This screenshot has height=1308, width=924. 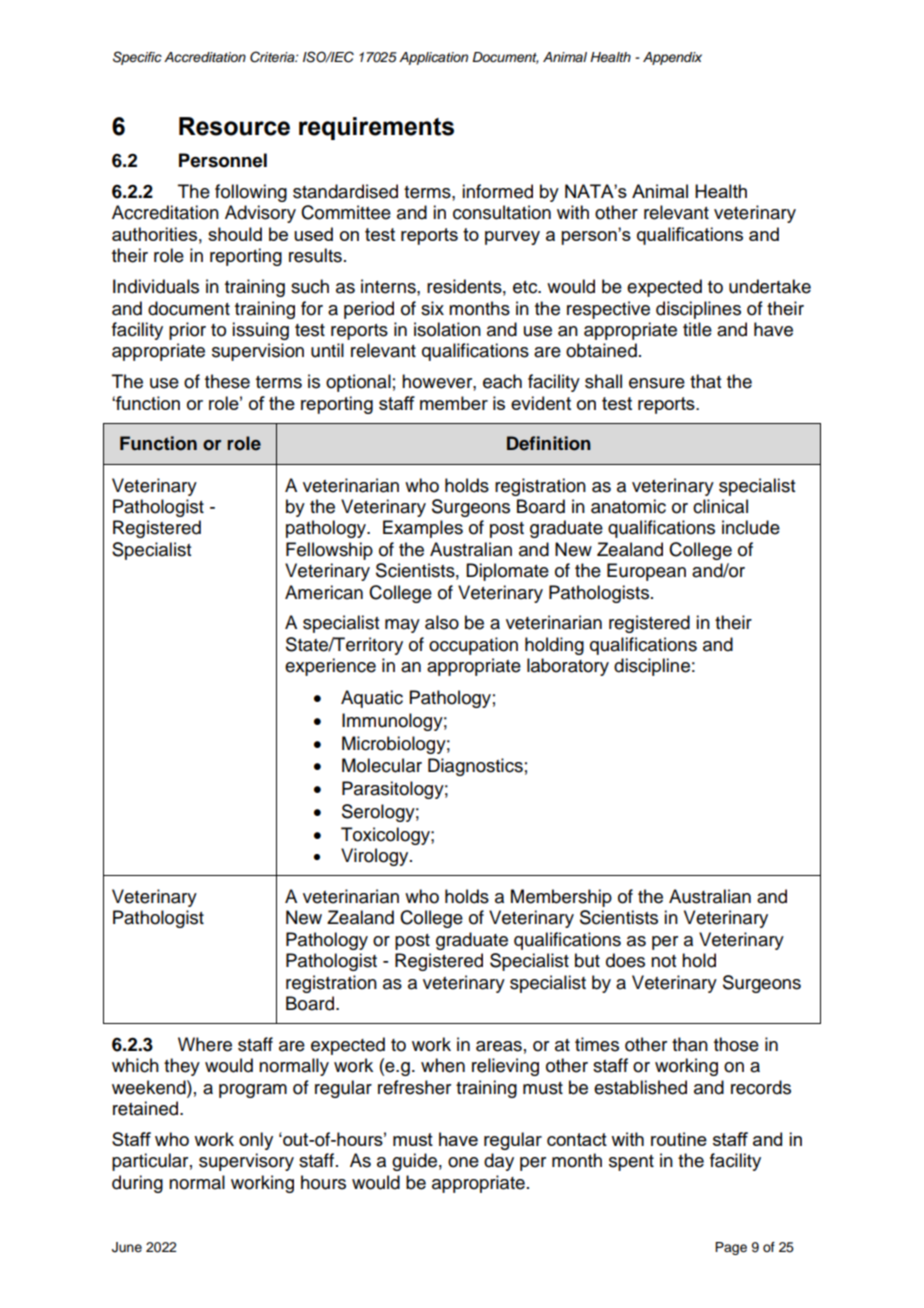 I want to click on one, so click(x=463, y=1162).
